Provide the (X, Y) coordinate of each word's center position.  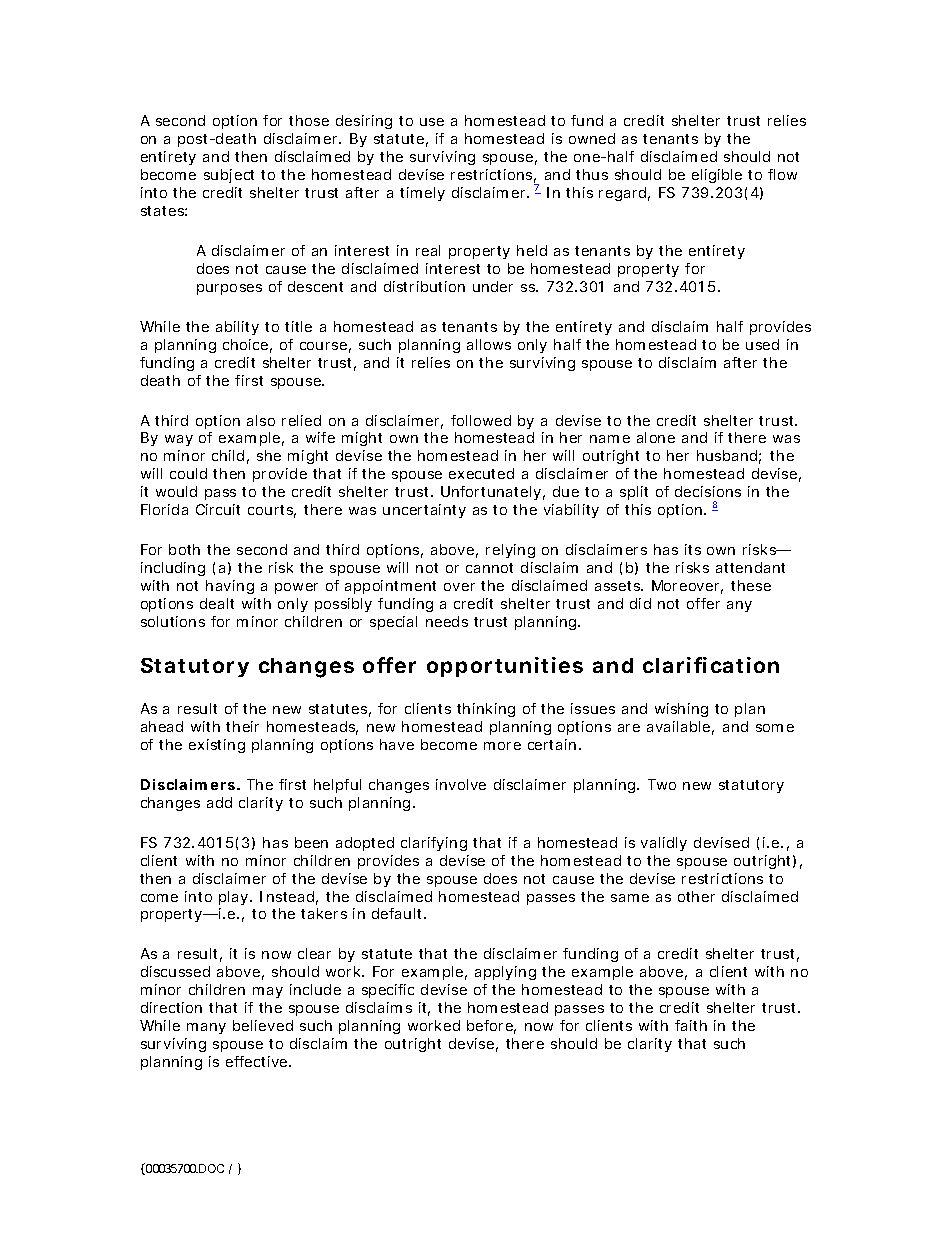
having (230, 587)
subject (229, 176)
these (751, 585)
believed (263, 1025)
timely (422, 194)
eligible (717, 176)
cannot (489, 568)
